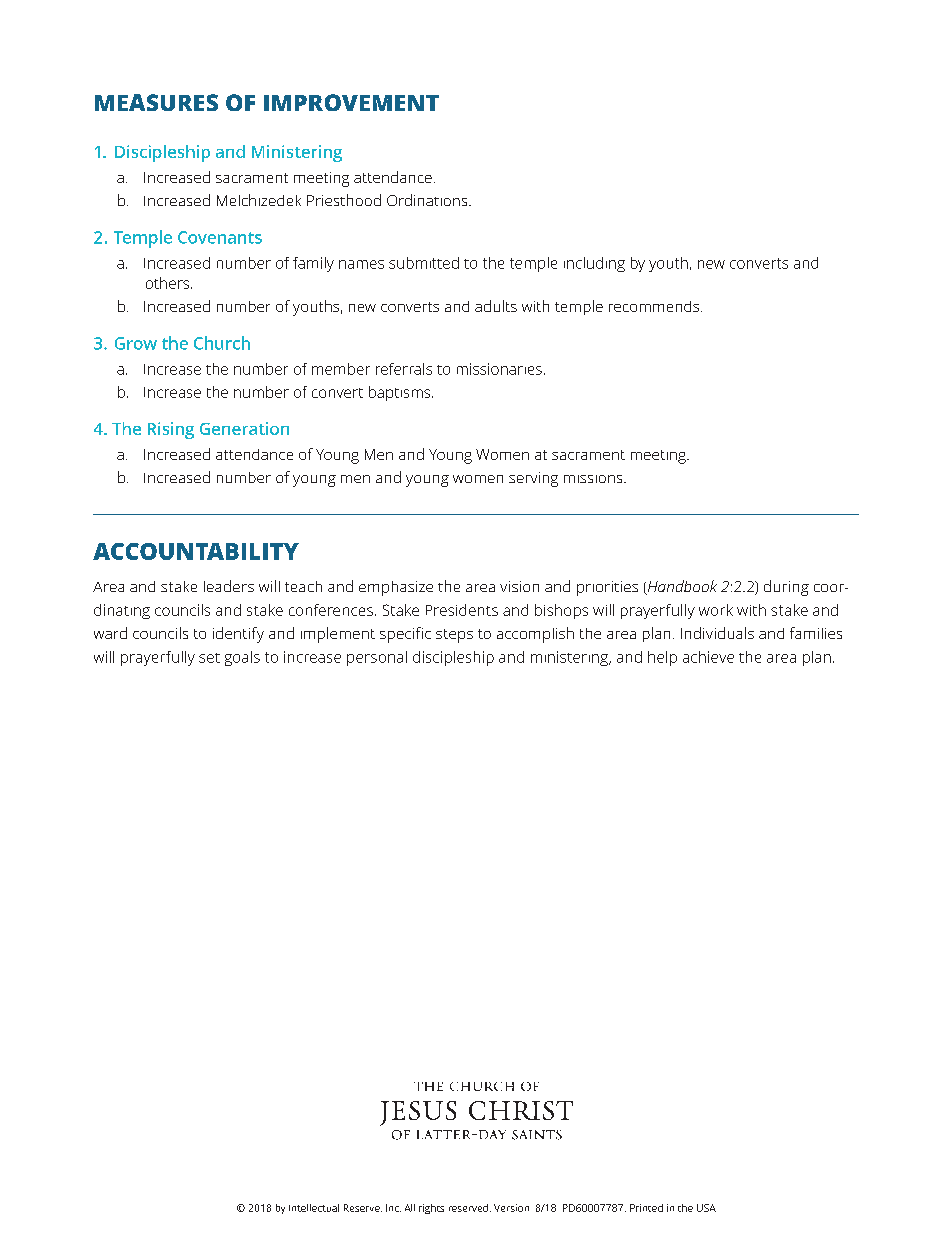 The height and width of the screenshot is (1233, 952). I want to click on including, so click(594, 264).
